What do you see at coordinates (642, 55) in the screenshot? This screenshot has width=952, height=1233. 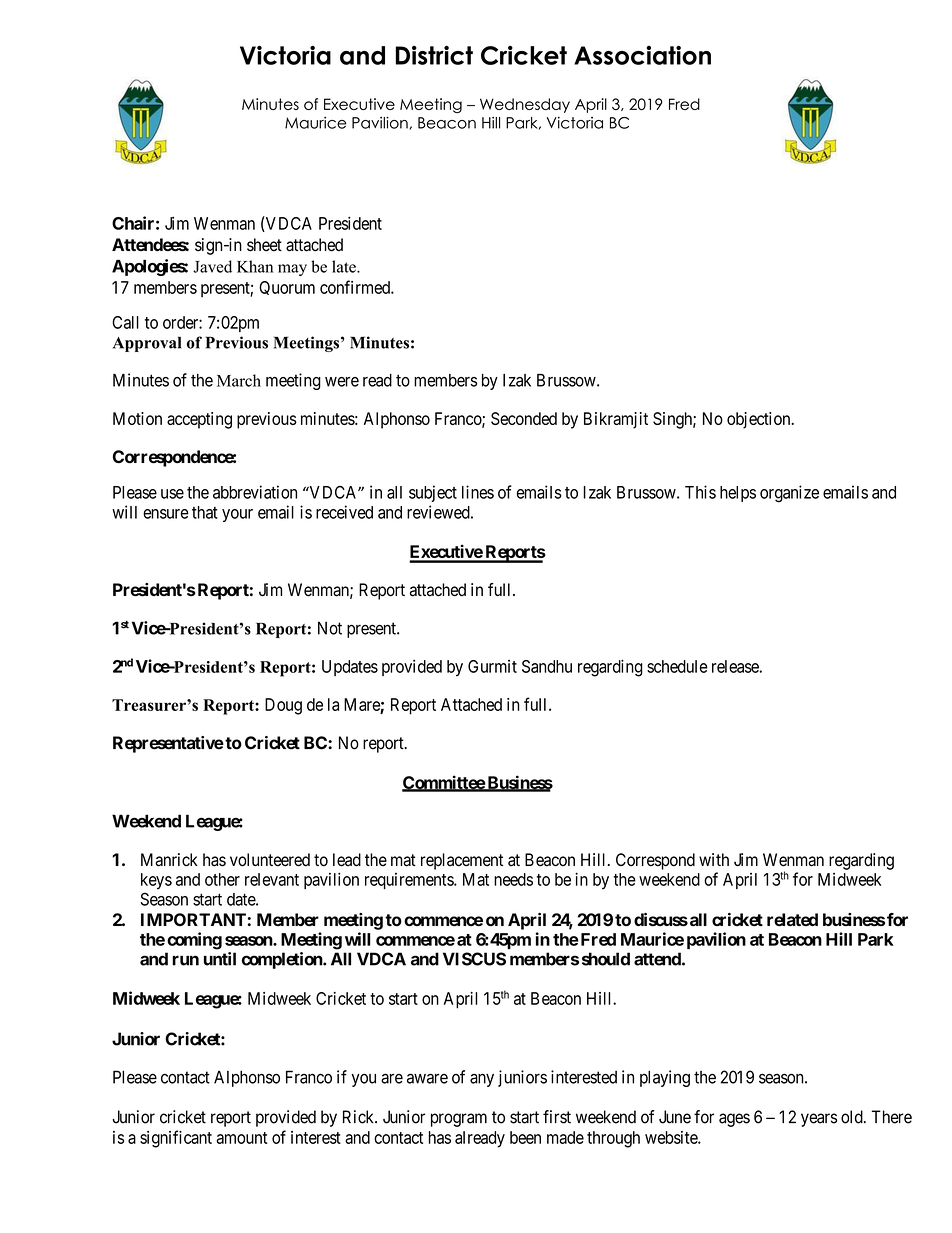 I see `Association` at bounding box center [642, 55].
